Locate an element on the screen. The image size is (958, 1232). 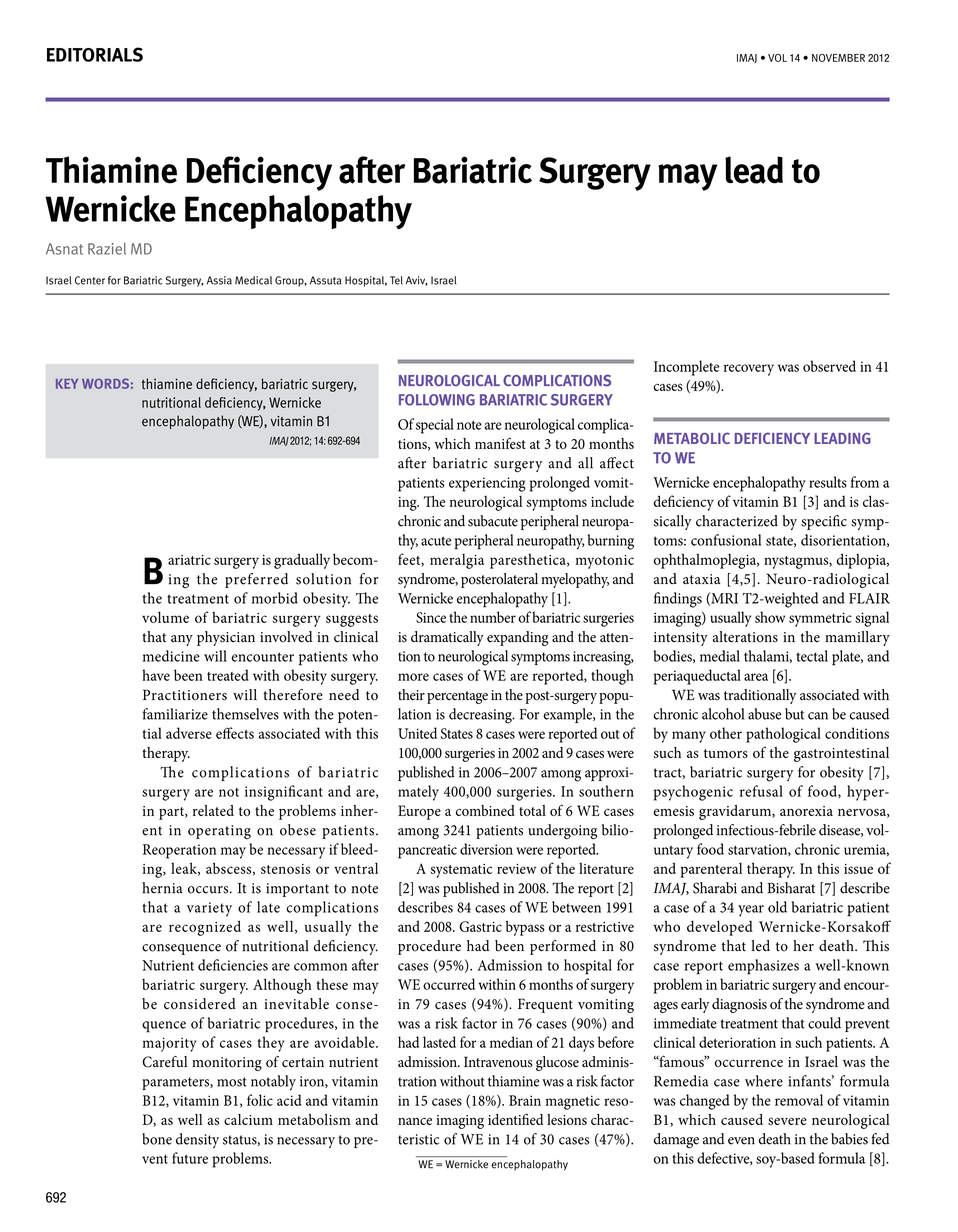
Aviv is located at coordinates (416, 281).
